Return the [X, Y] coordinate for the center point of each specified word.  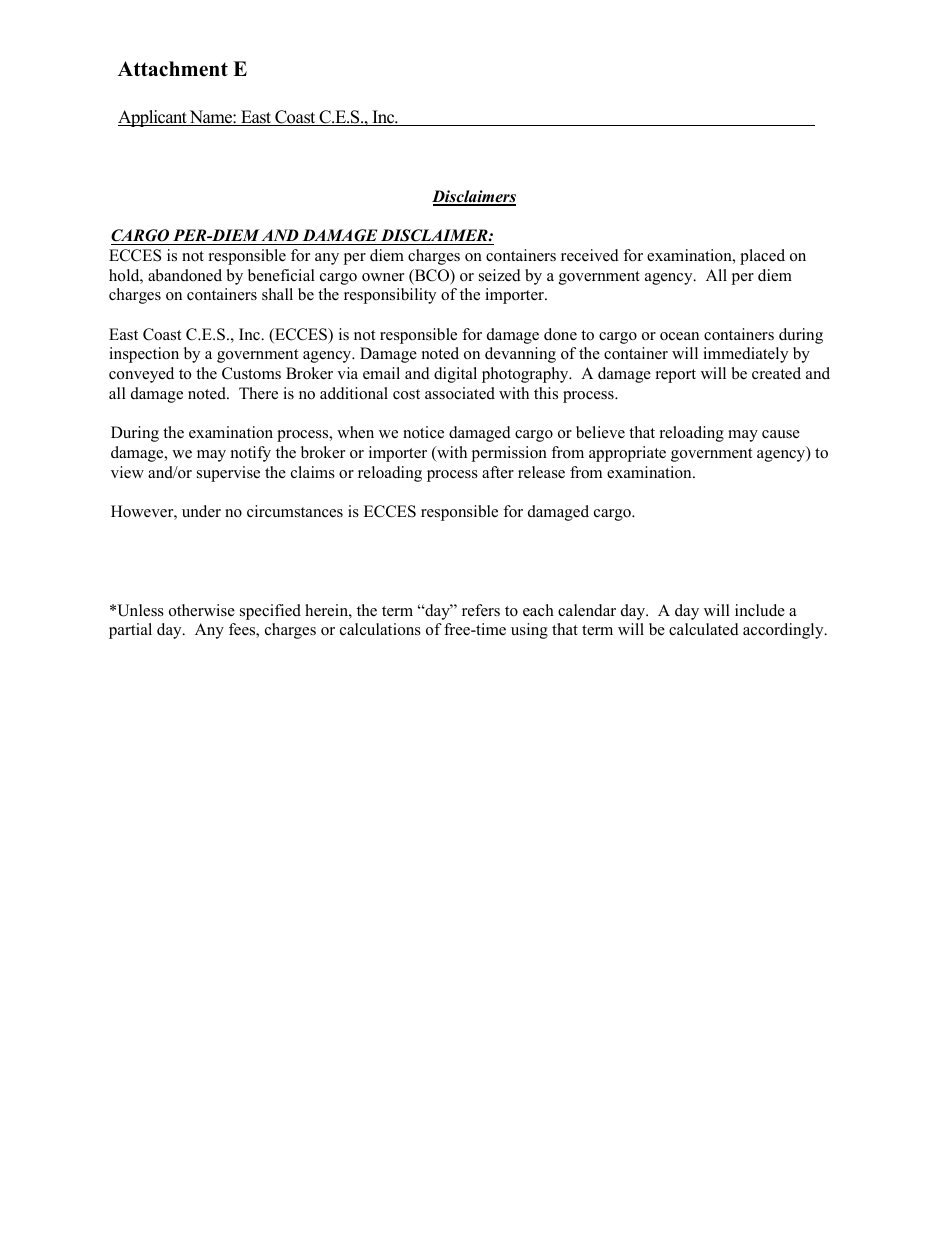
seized [500, 275]
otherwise [202, 610]
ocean [679, 336]
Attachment [173, 69]
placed [762, 257]
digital [455, 375]
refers [481, 610]
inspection [144, 355]
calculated [704, 629]
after [498, 472]
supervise [228, 474]
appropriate [627, 454]
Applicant [153, 118]
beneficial [281, 275]
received [590, 255]
